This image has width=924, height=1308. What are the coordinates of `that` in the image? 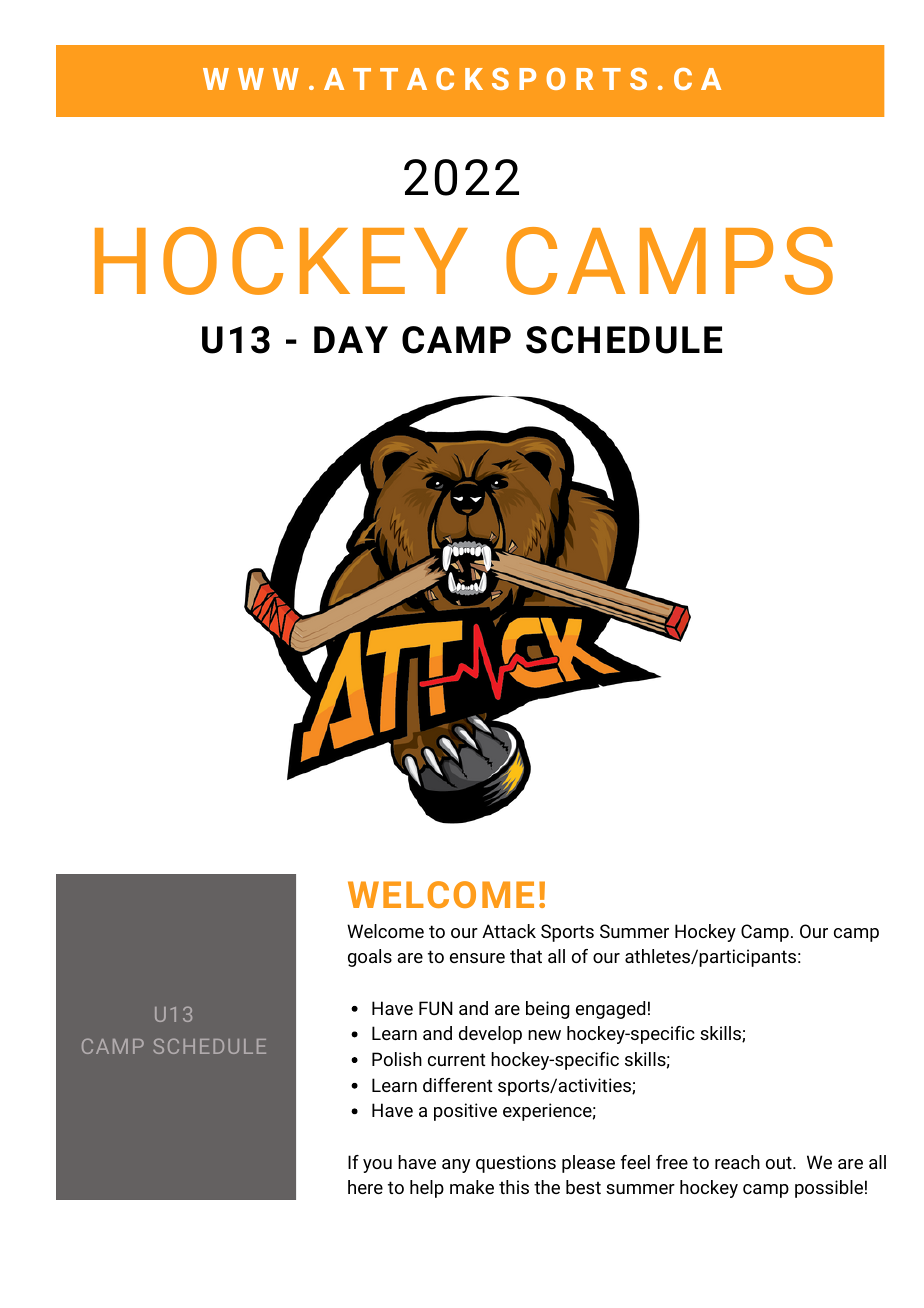 It's located at (526, 956).
